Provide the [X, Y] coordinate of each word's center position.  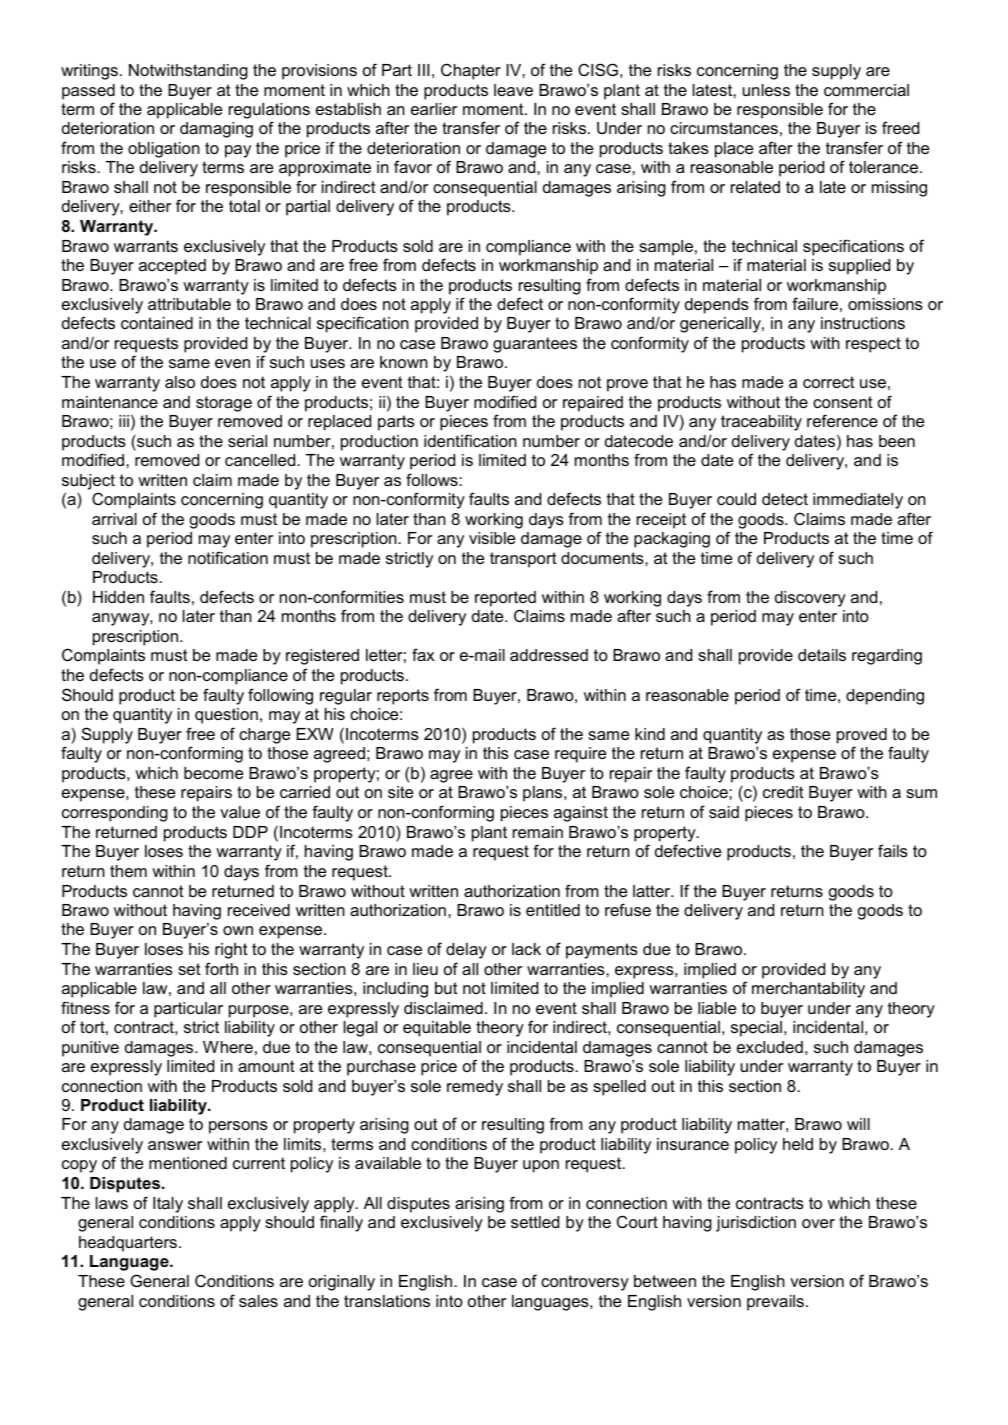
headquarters [128, 1244]
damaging [216, 130]
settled [535, 1222]
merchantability [808, 990]
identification [470, 440]
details [822, 655]
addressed [549, 655]
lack [526, 949]
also [180, 382]
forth [221, 968]
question [226, 716]
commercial [866, 90]
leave [513, 90]
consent [843, 402]
